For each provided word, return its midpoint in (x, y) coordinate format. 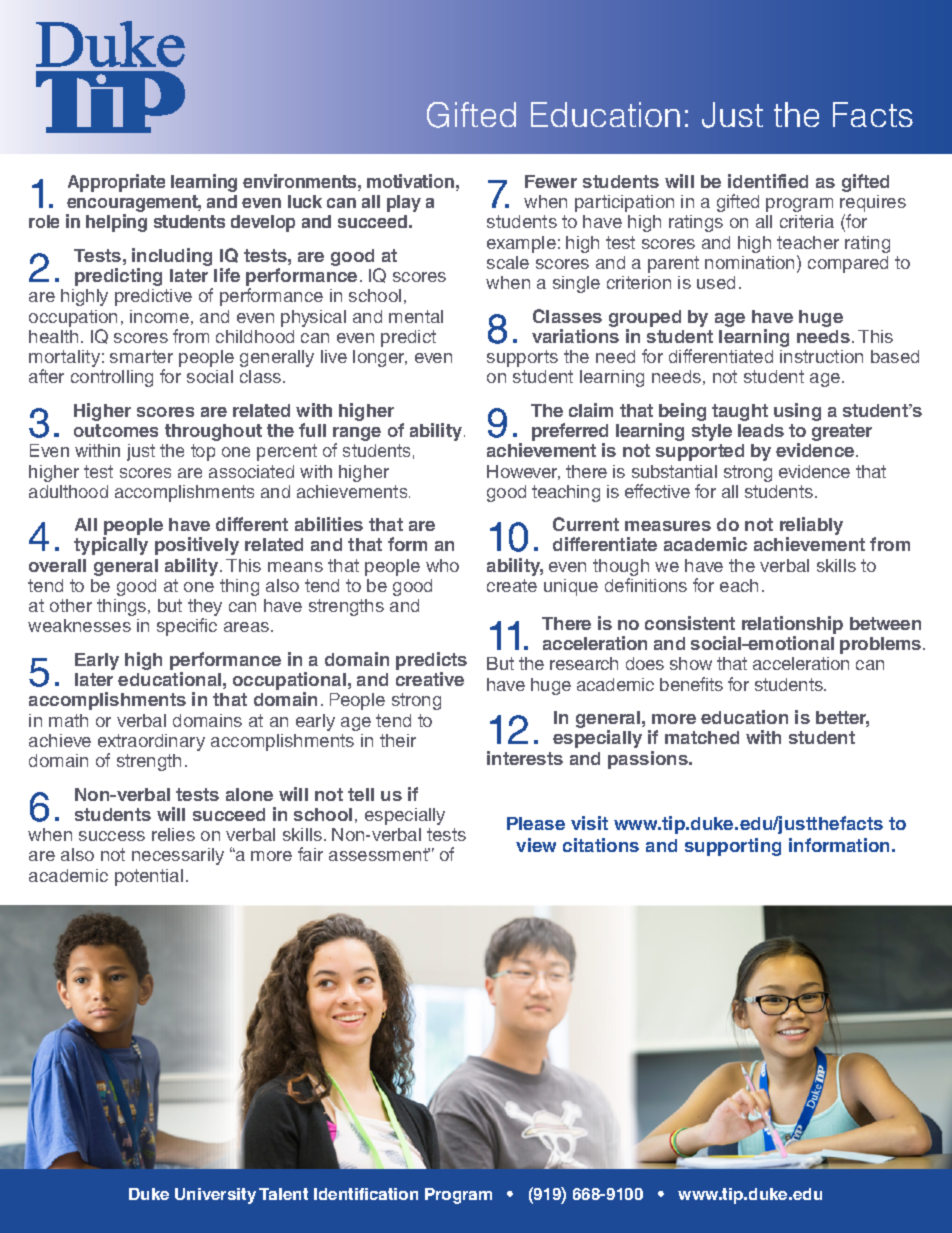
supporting (733, 847)
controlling (112, 378)
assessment (379, 854)
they (205, 609)
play (404, 203)
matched (702, 737)
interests (525, 758)
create (512, 585)
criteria (807, 221)
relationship (792, 626)
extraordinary (151, 744)
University (215, 1196)
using (797, 412)
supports (522, 358)
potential (149, 877)
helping (116, 223)
